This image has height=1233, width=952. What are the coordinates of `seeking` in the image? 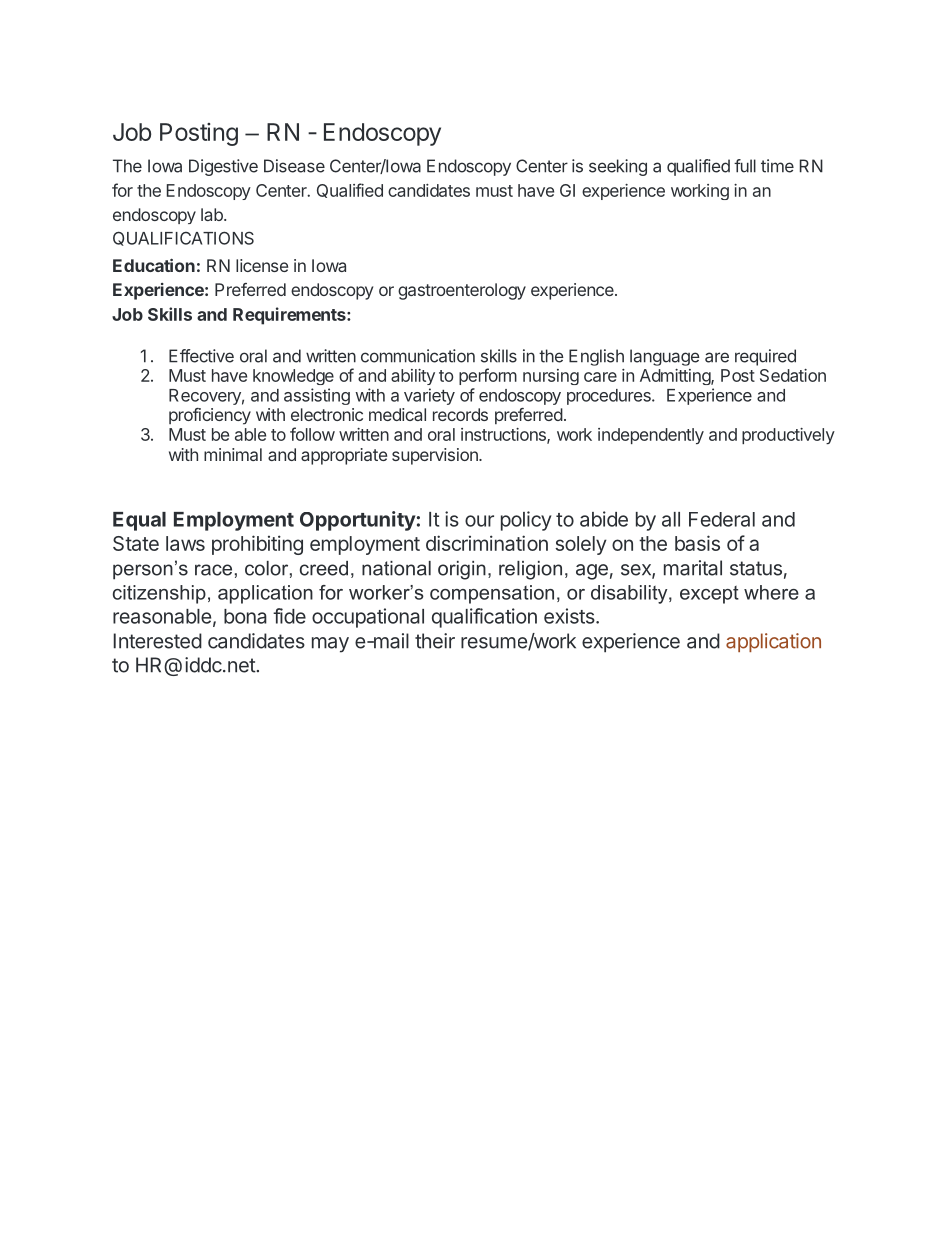 It's located at (618, 167).
